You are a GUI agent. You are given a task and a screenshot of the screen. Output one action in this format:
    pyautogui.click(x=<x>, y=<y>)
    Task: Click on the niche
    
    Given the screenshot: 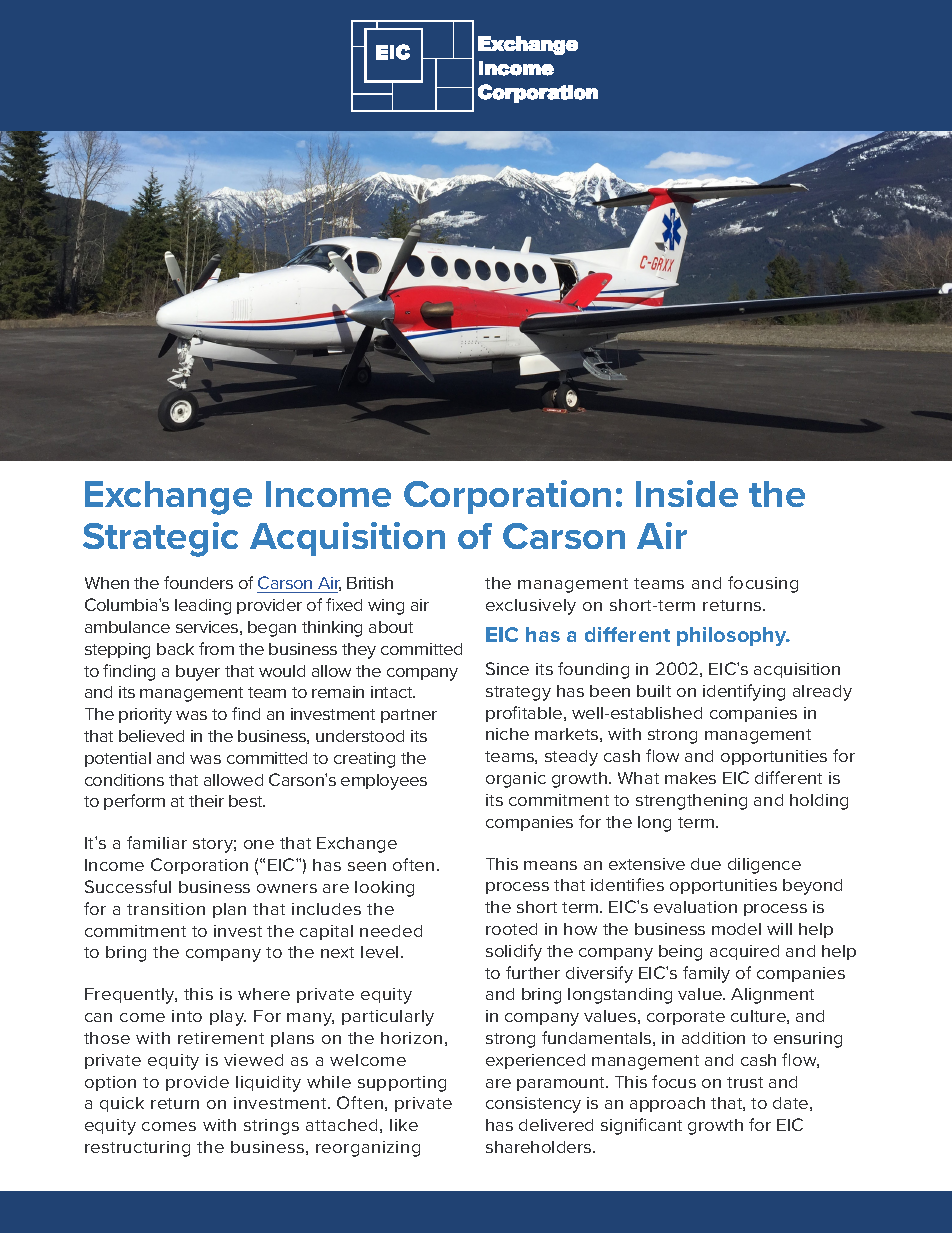 What is the action you would take?
    pyautogui.click(x=507, y=734)
